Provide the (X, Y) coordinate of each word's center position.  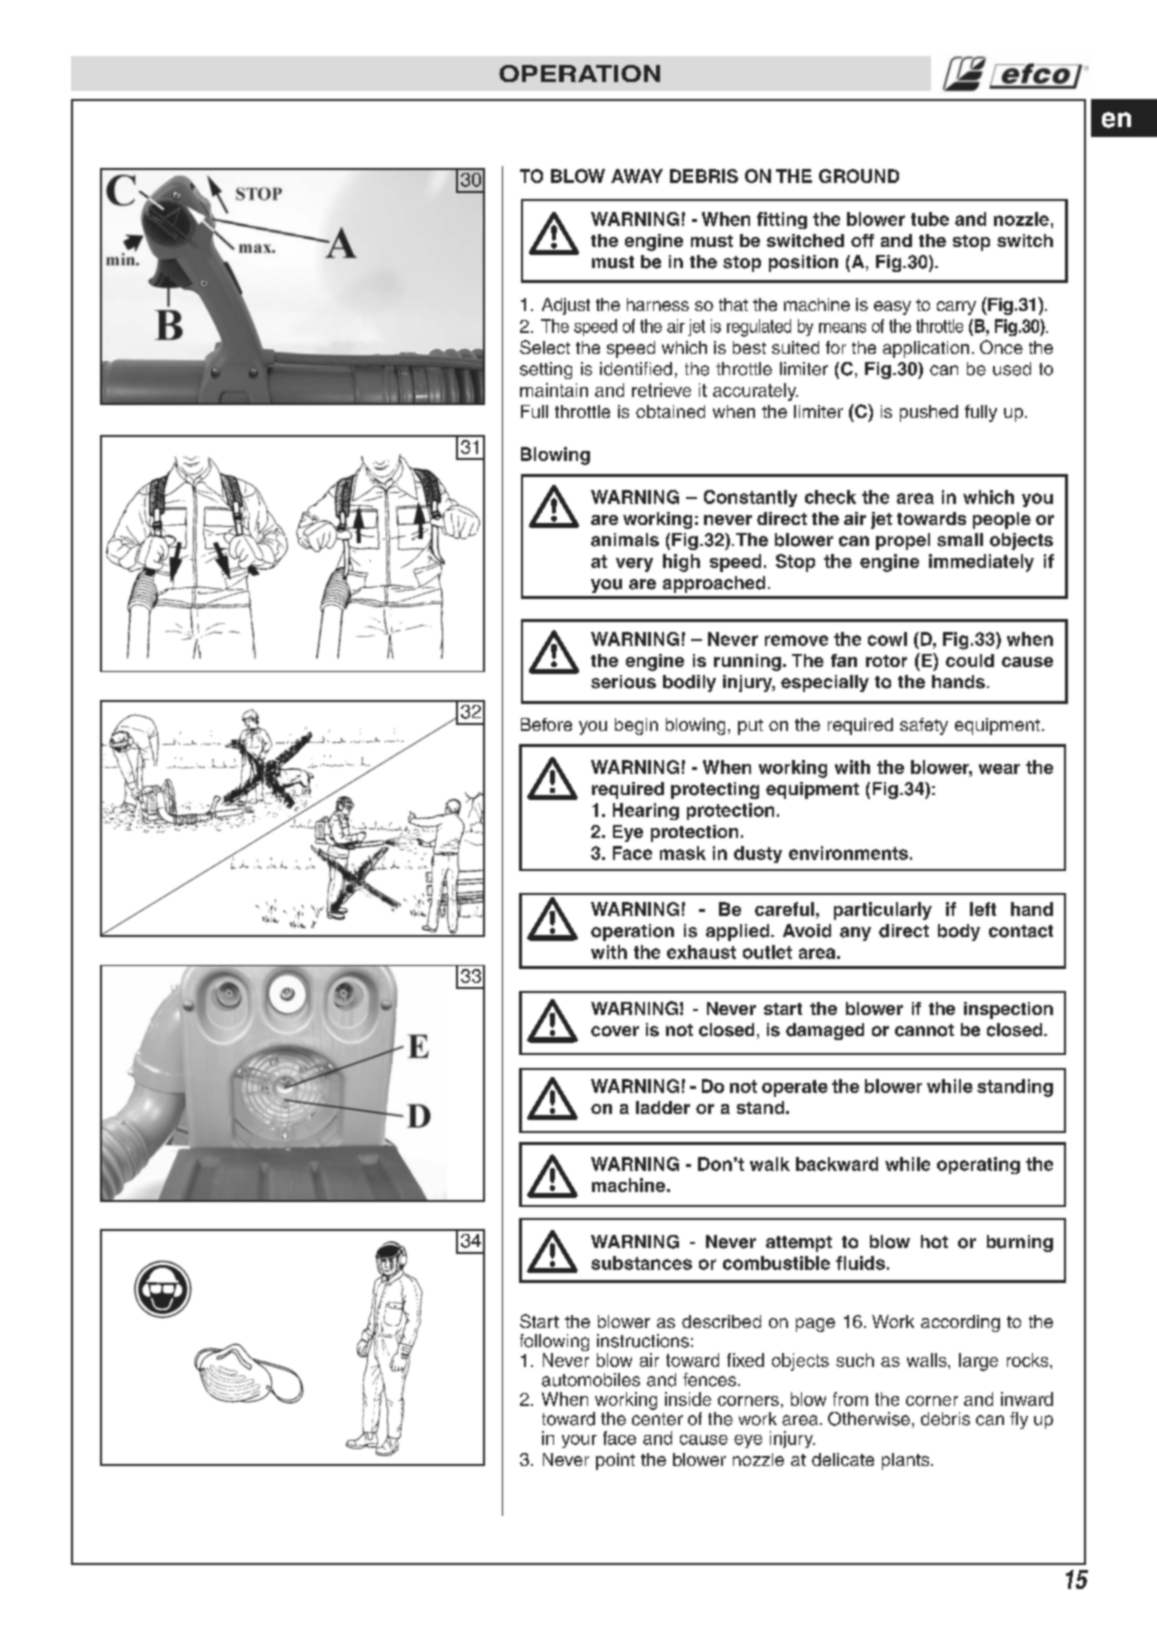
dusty (758, 854)
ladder (663, 1107)
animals (625, 540)
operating (978, 1165)
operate (795, 1088)
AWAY (637, 176)
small (960, 540)
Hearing (646, 811)
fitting (782, 220)
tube (930, 219)
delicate (843, 1459)
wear (999, 769)
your (579, 1441)
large (978, 1362)
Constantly (750, 498)
